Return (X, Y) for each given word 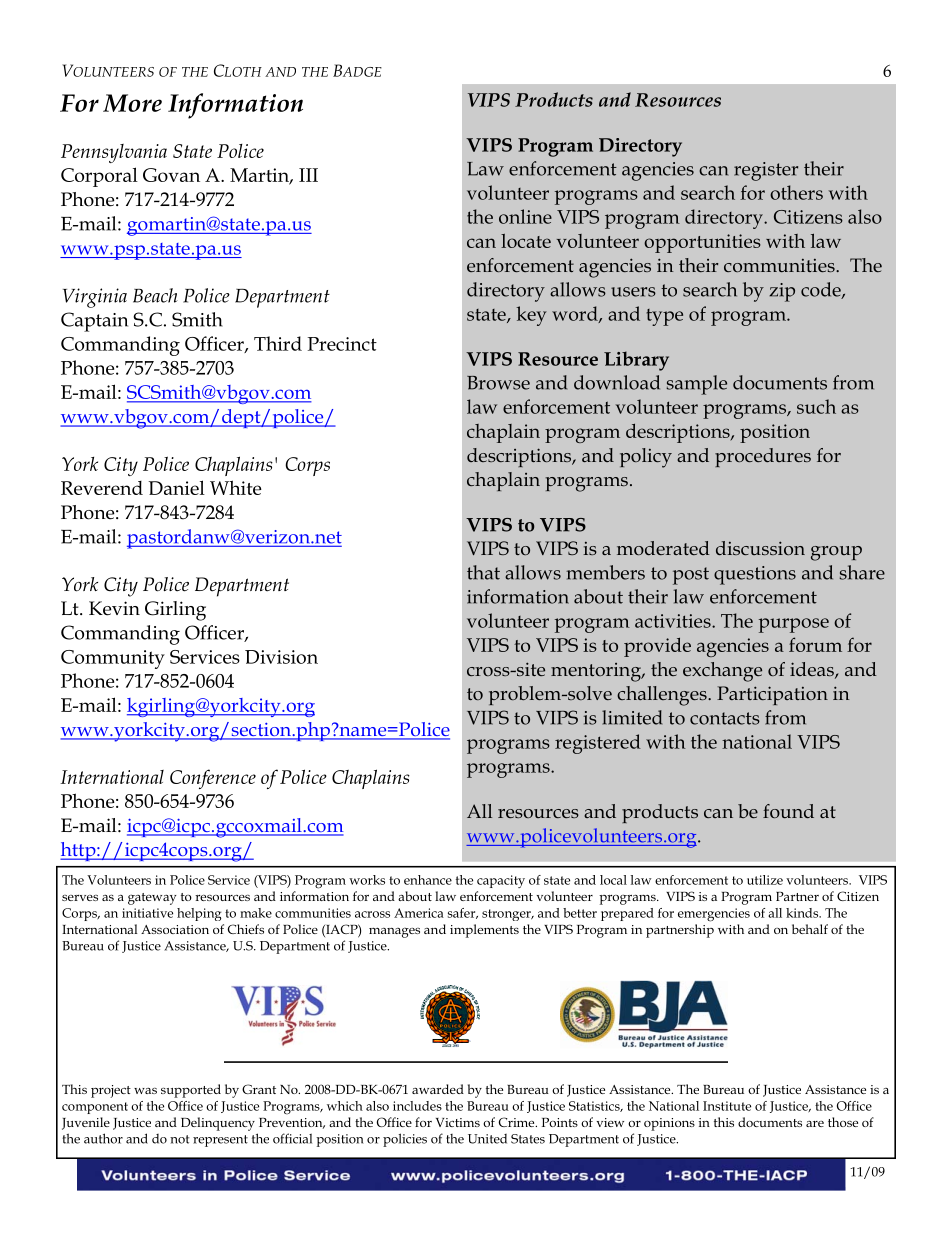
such (816, 406)
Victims (458, 1122)
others (796, 192)
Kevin (114, 608)
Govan (171, 175)
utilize (765, 880)
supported (191, 1091)
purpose (794, 625)
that (483, 572)
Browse (498, 383)
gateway (152, 899)
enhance (428, 880)
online (525, 216)
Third (278, 343)
